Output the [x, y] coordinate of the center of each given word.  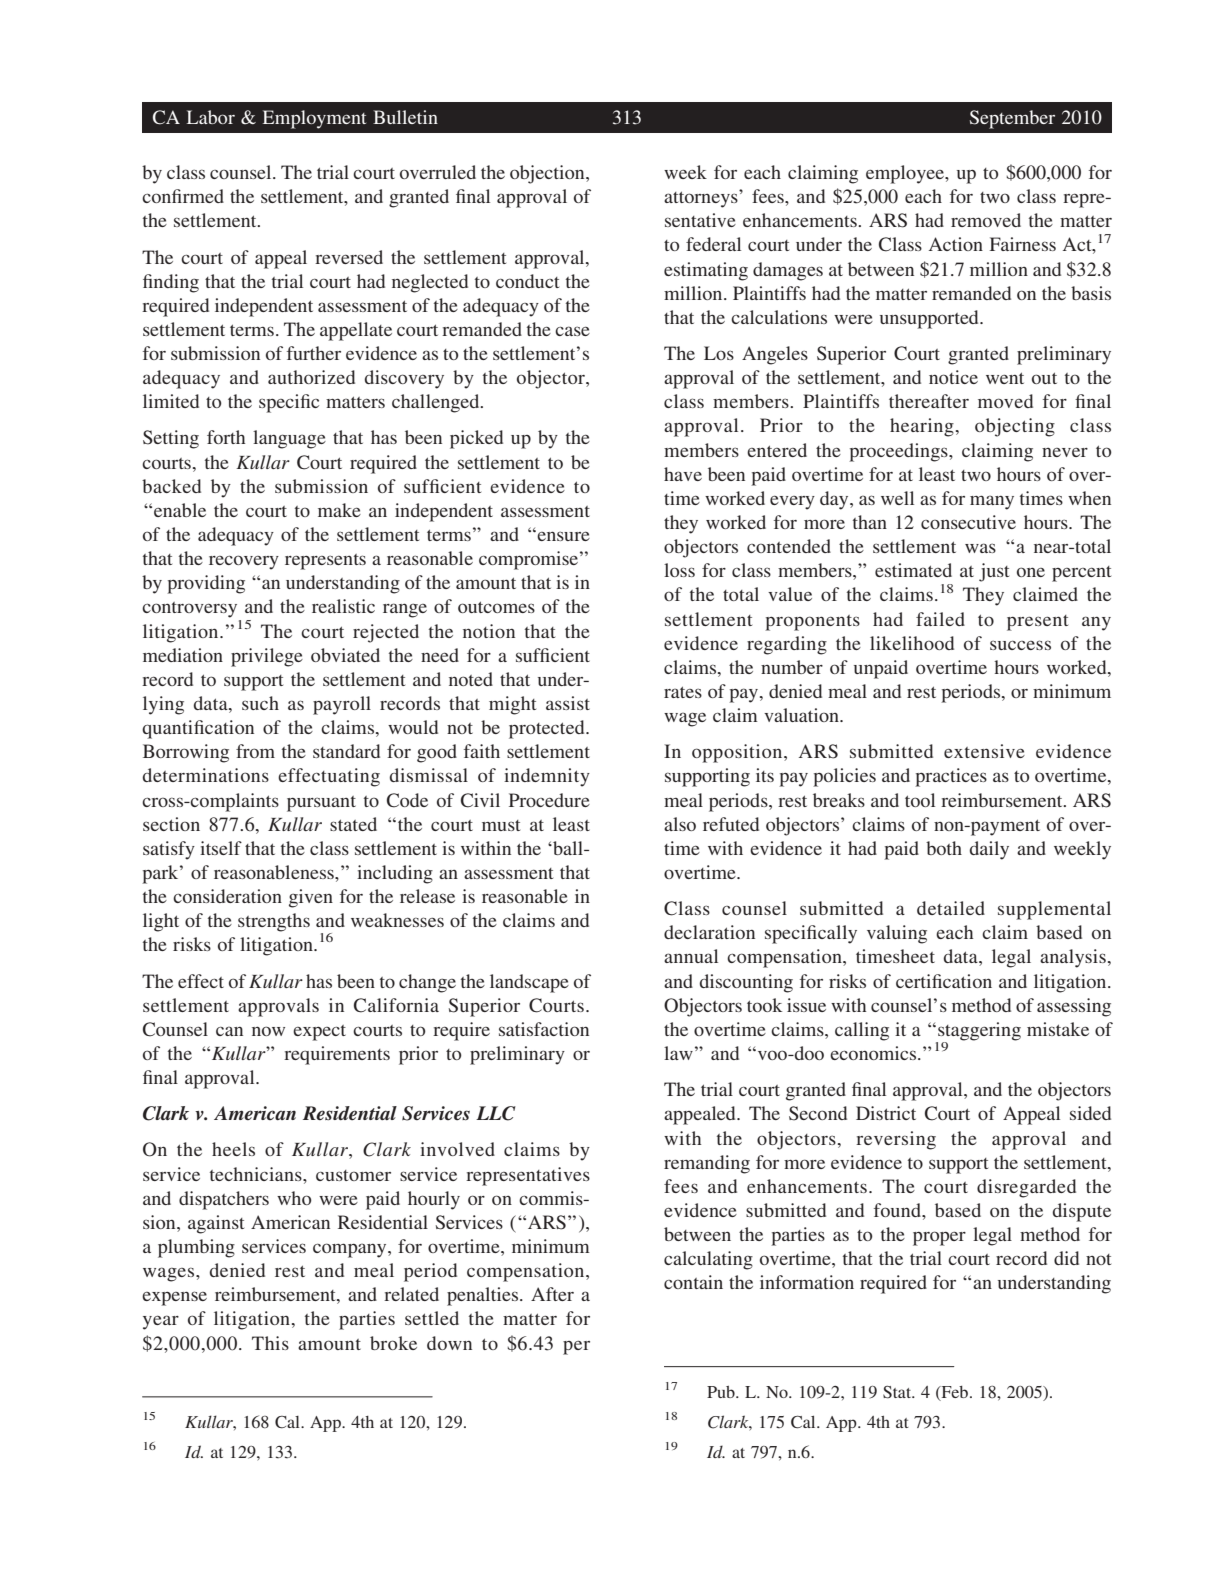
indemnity [547, 777]
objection [548, 174]
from [255, 751]
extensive [984, 751]
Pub [722, 1392]
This [270, 1343]
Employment [314, 119]
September [1012, 119]
